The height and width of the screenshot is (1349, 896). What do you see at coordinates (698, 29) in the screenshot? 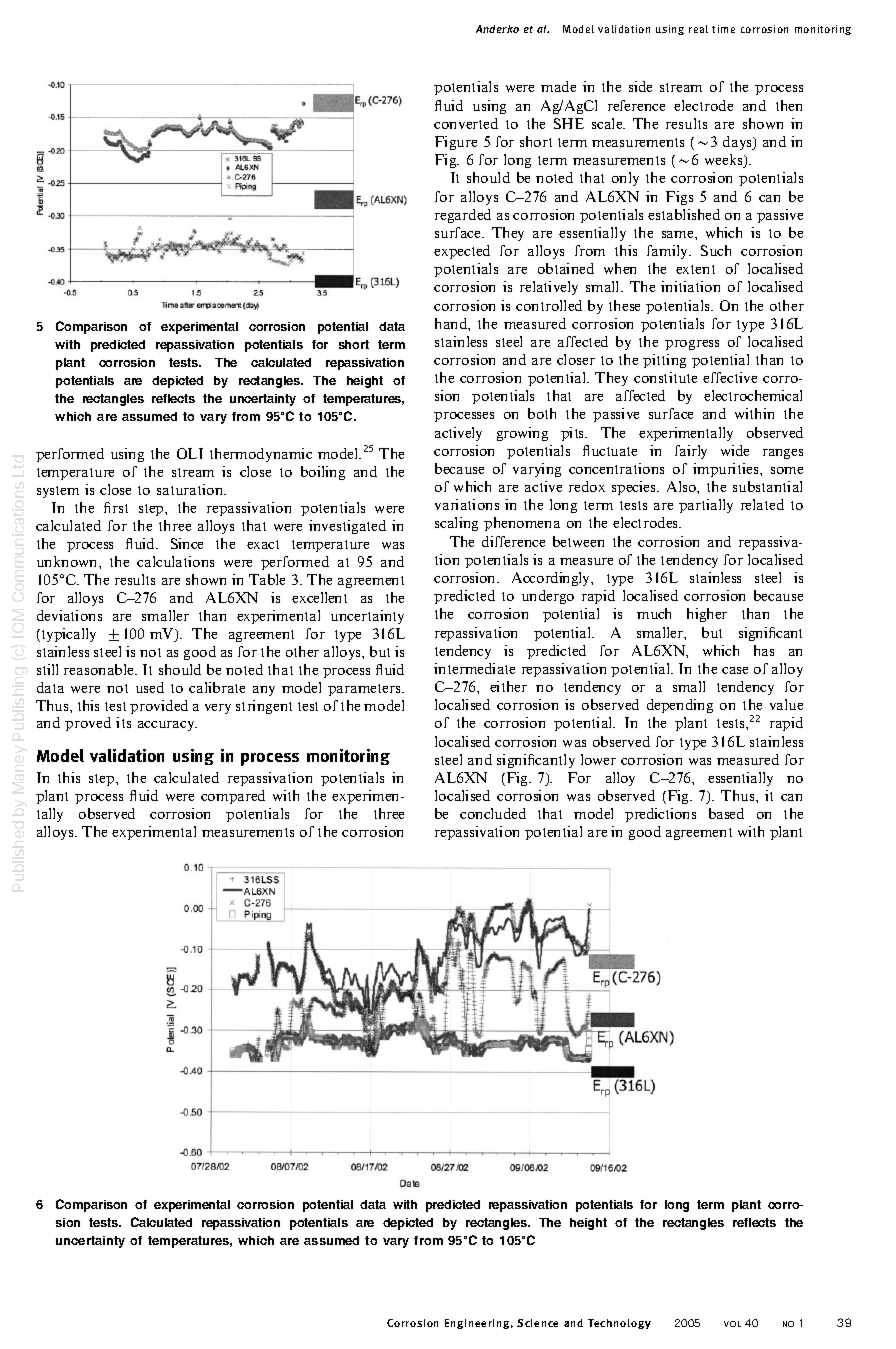
I see `real` at bounding box center [698, 29].
